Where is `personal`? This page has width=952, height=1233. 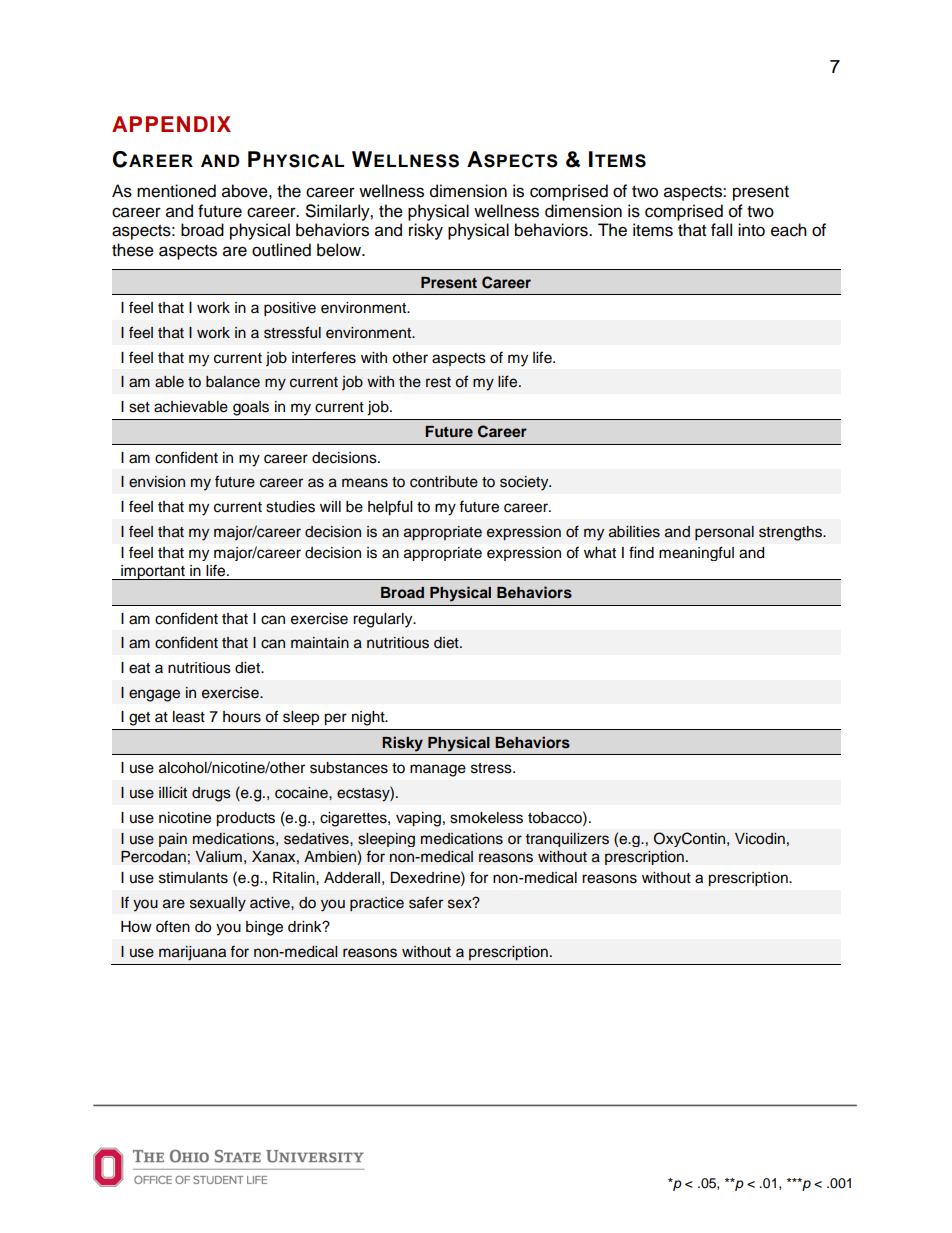
personal is located at coordinates (724, 533).
